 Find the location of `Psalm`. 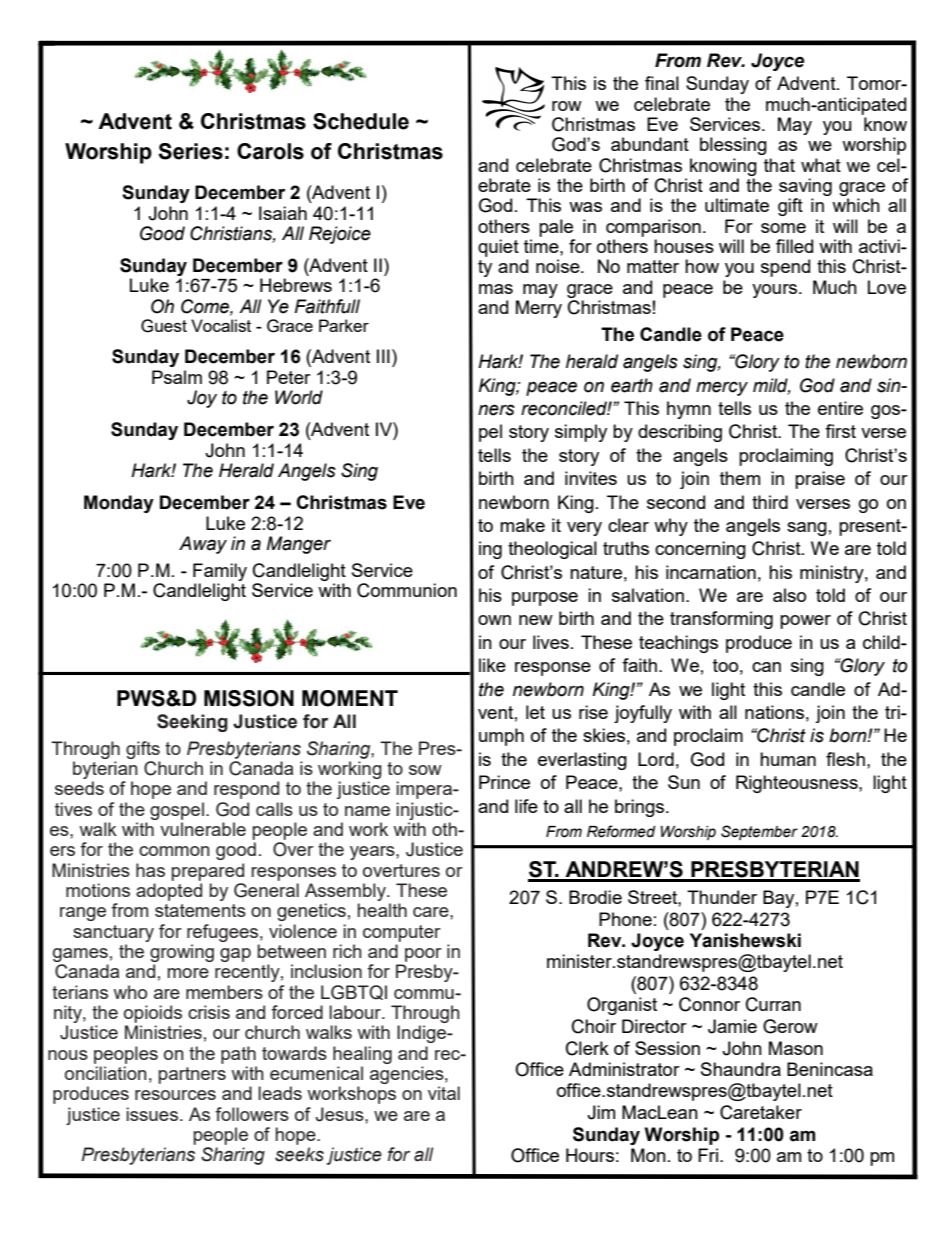

Psalm is located at coordinates (177, 377).
